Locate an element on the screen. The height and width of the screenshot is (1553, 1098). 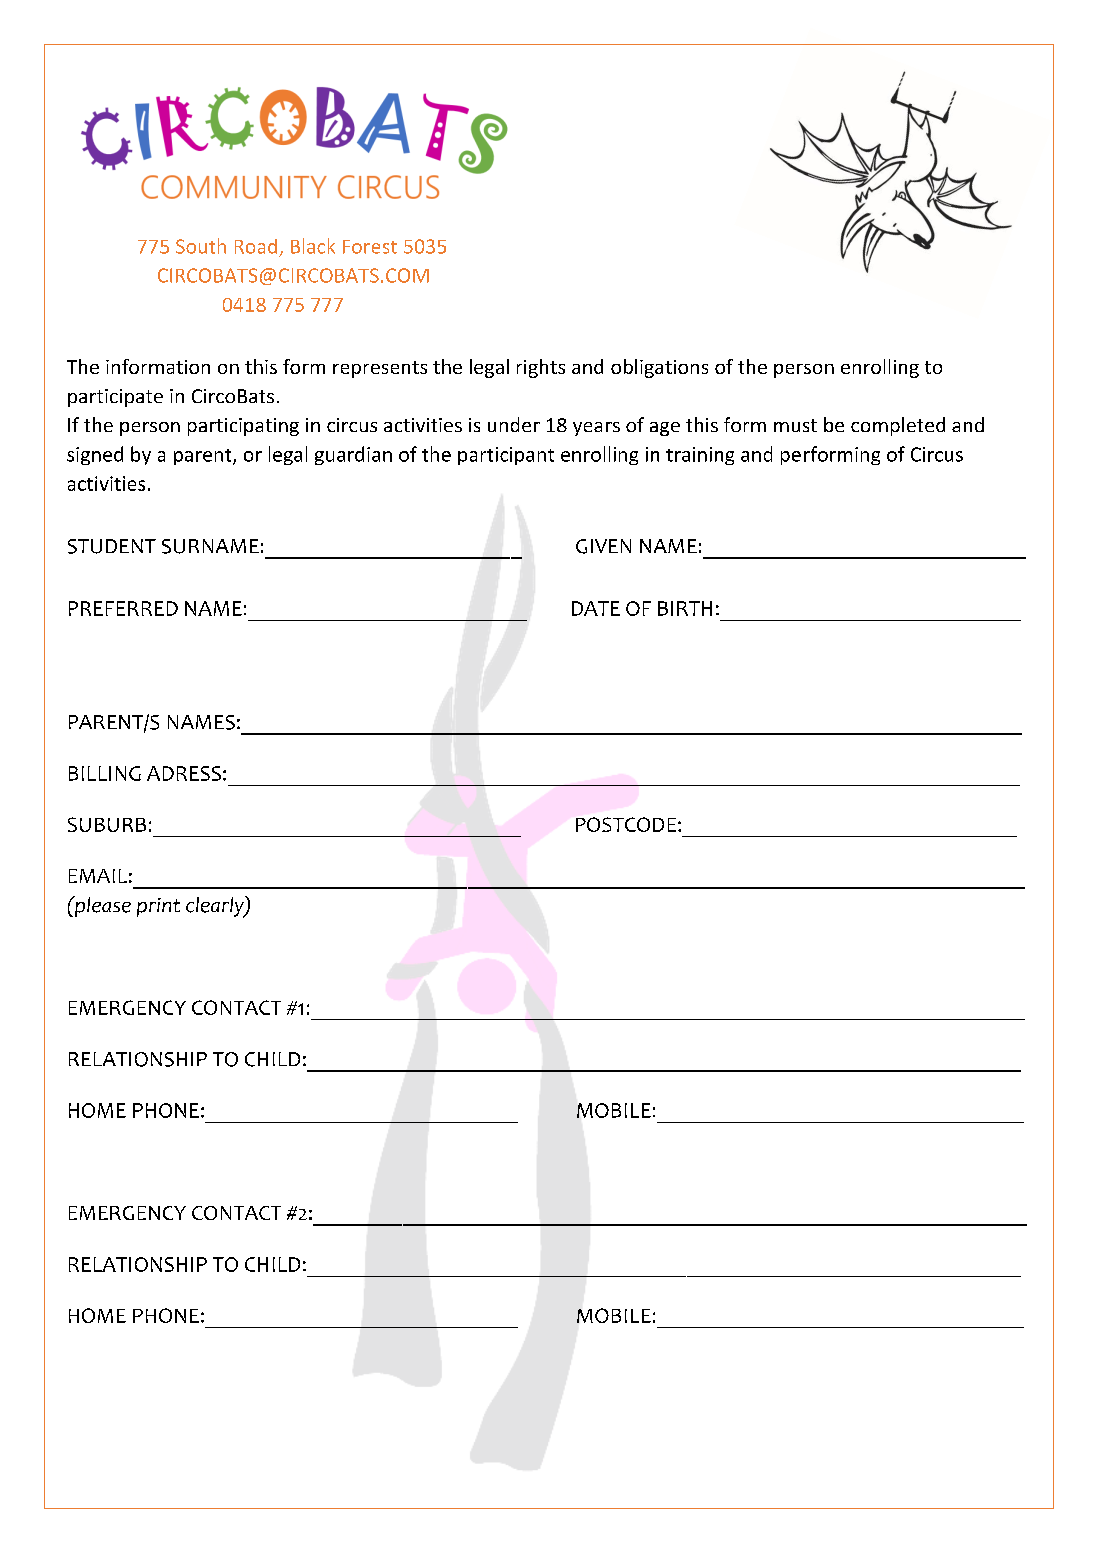
clearly is located at coordinates (216, 907).
